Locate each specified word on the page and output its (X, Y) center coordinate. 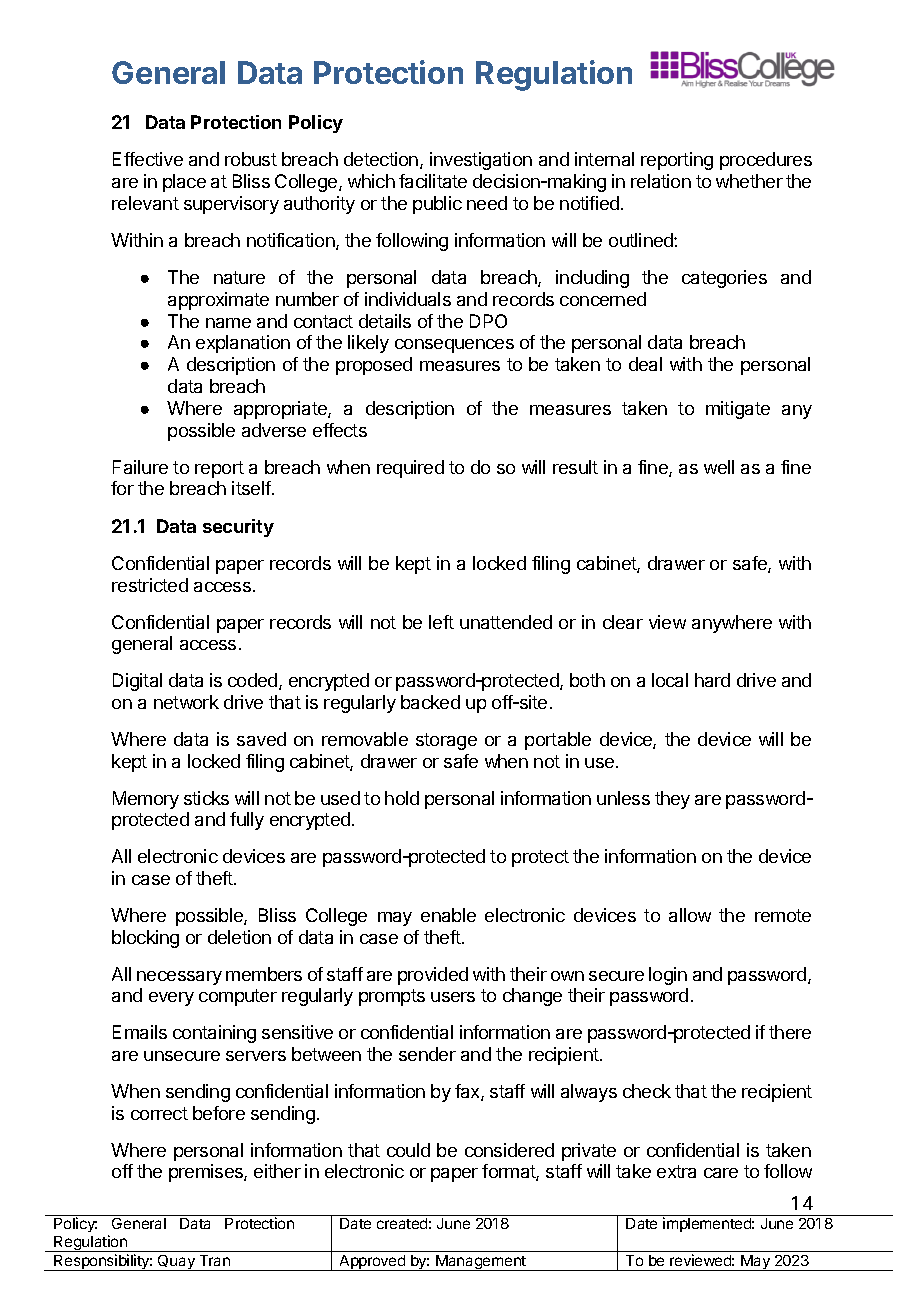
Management (481, 1263)
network (186, 702)
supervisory (231, 205)
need (487, 203)
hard (712, 680)
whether (749, 181)
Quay (176, 1263)
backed (430, 702)
